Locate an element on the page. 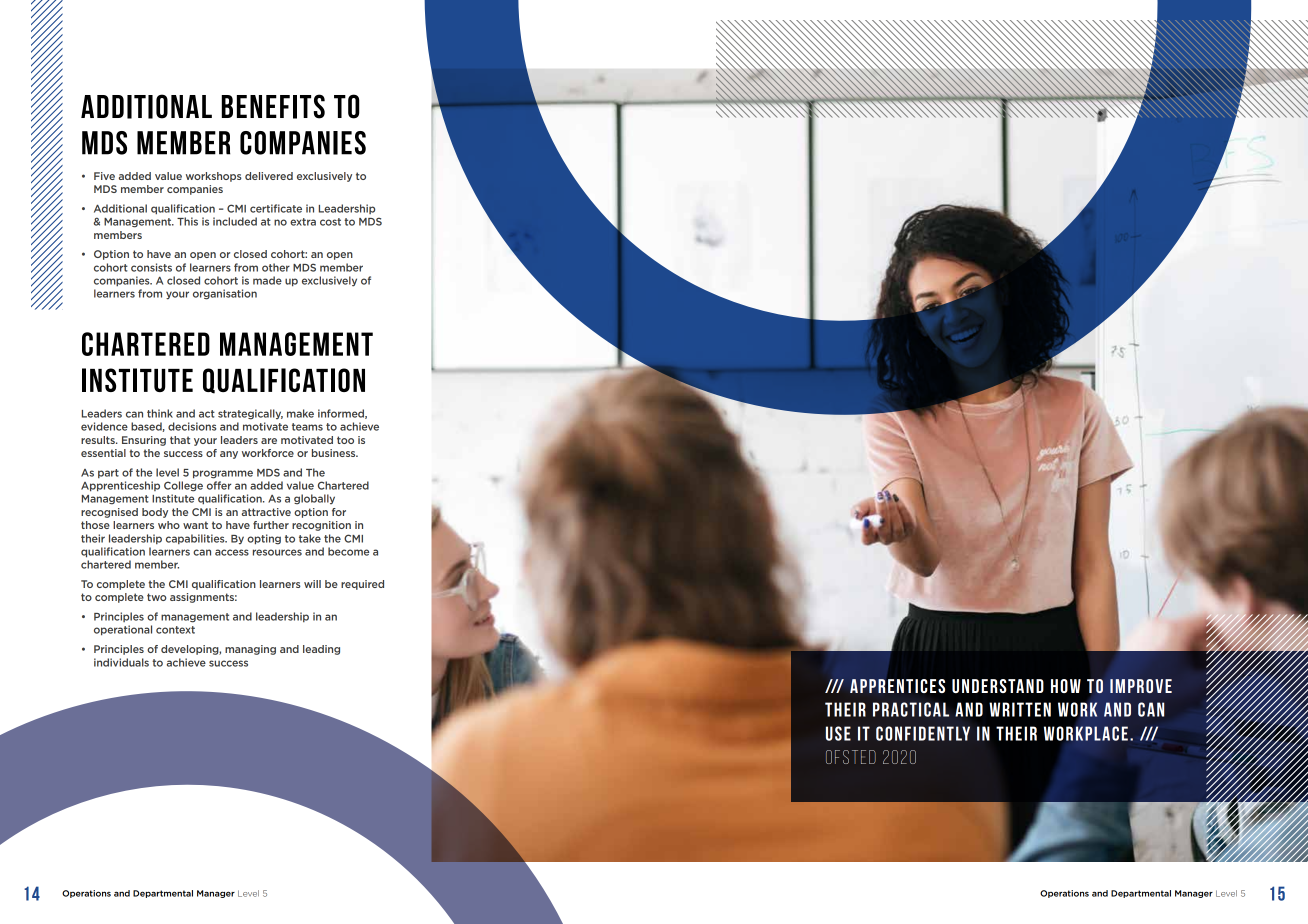  capabilities is located at coordinates (196, 539).
